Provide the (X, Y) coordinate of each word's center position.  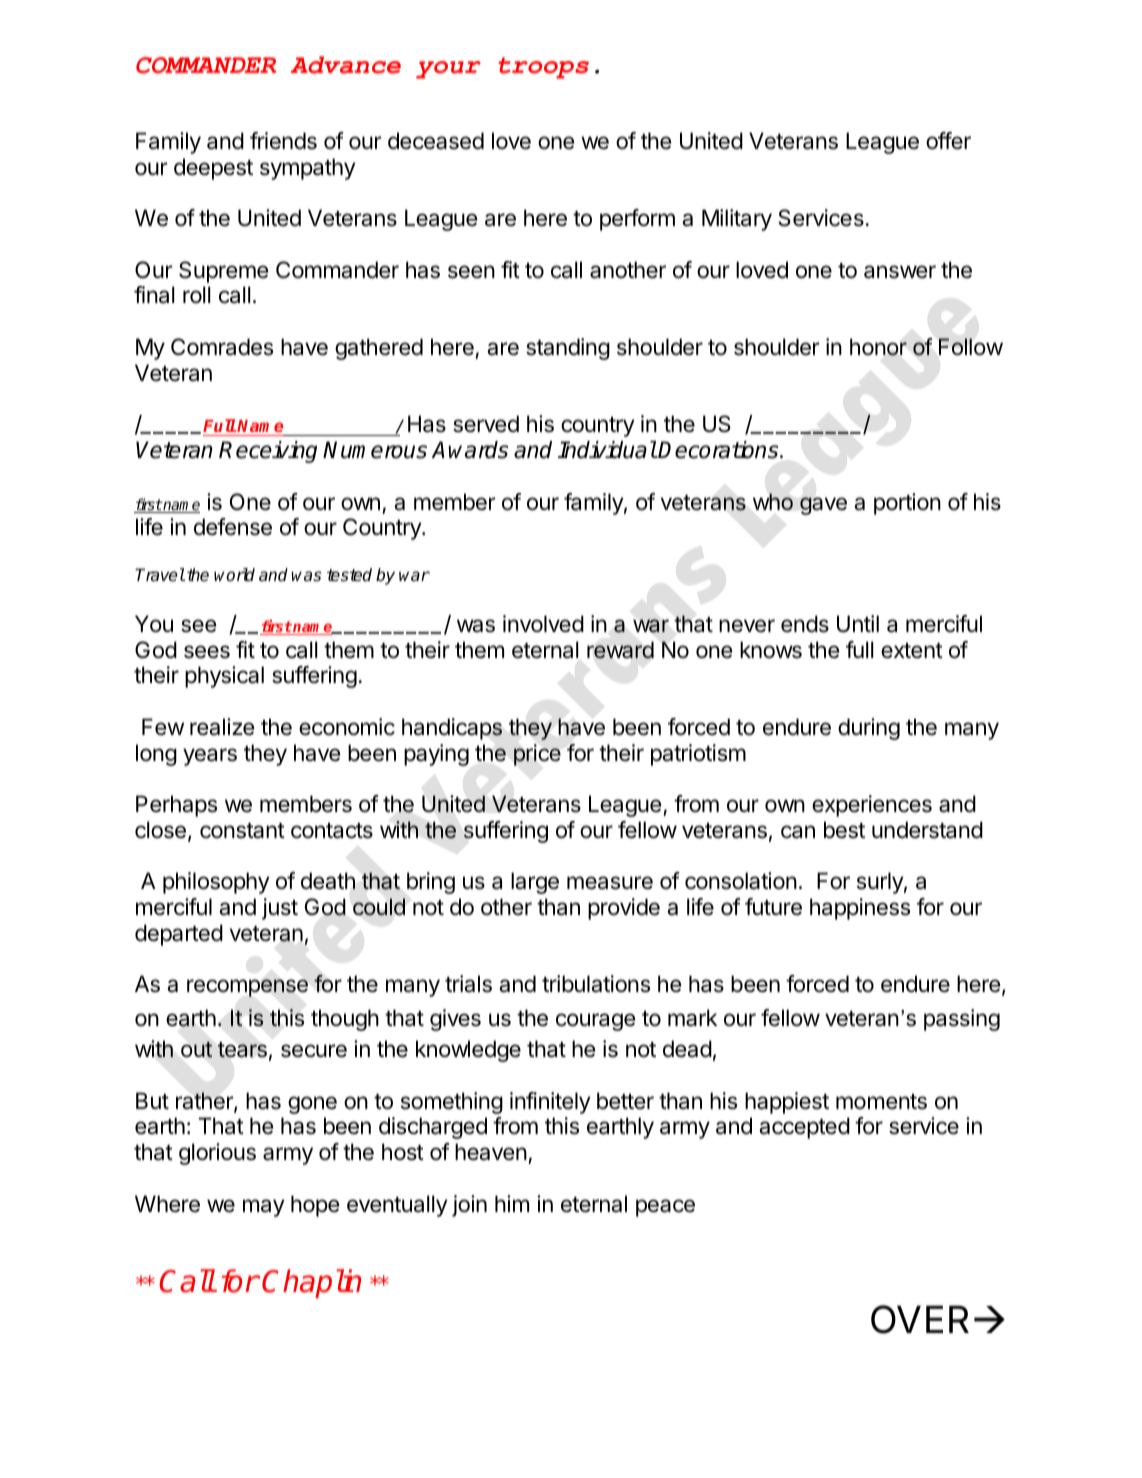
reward (620, 650)
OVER (920, 1320)
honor (878, 347)
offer (948, 141)
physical (224, 677)
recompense (247, 988)
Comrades (222, 347)
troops (543, 68)
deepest (213, 169)
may (264, 1208)
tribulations (596, 984)
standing (568, 349)
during (869, 729)
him (512, 1203)
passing (962, 1020)
